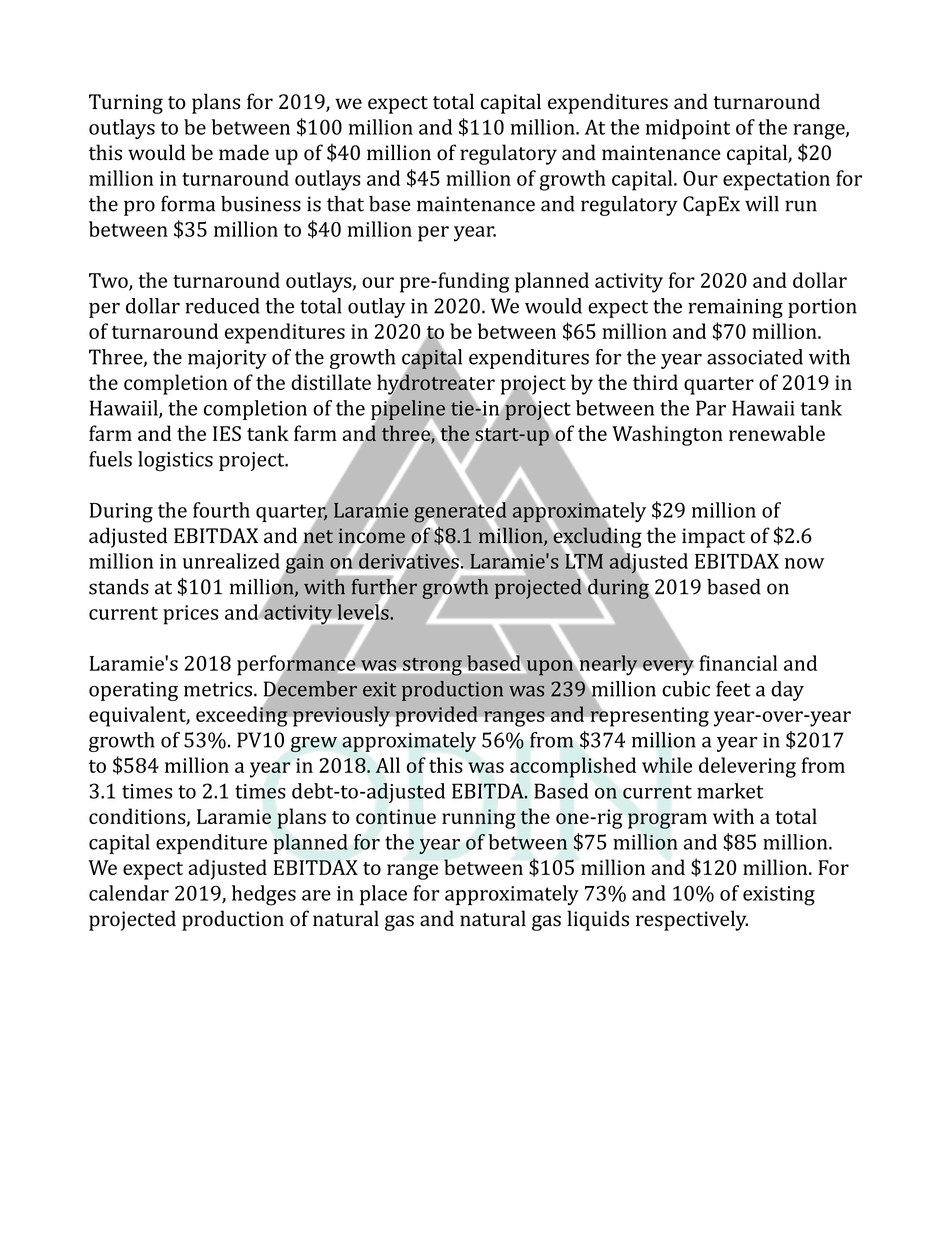 This screenshot has height=1233, width=952. Describe the element at coordinates (687, 129) in the screenshot. I see `midpoint` at that location.
